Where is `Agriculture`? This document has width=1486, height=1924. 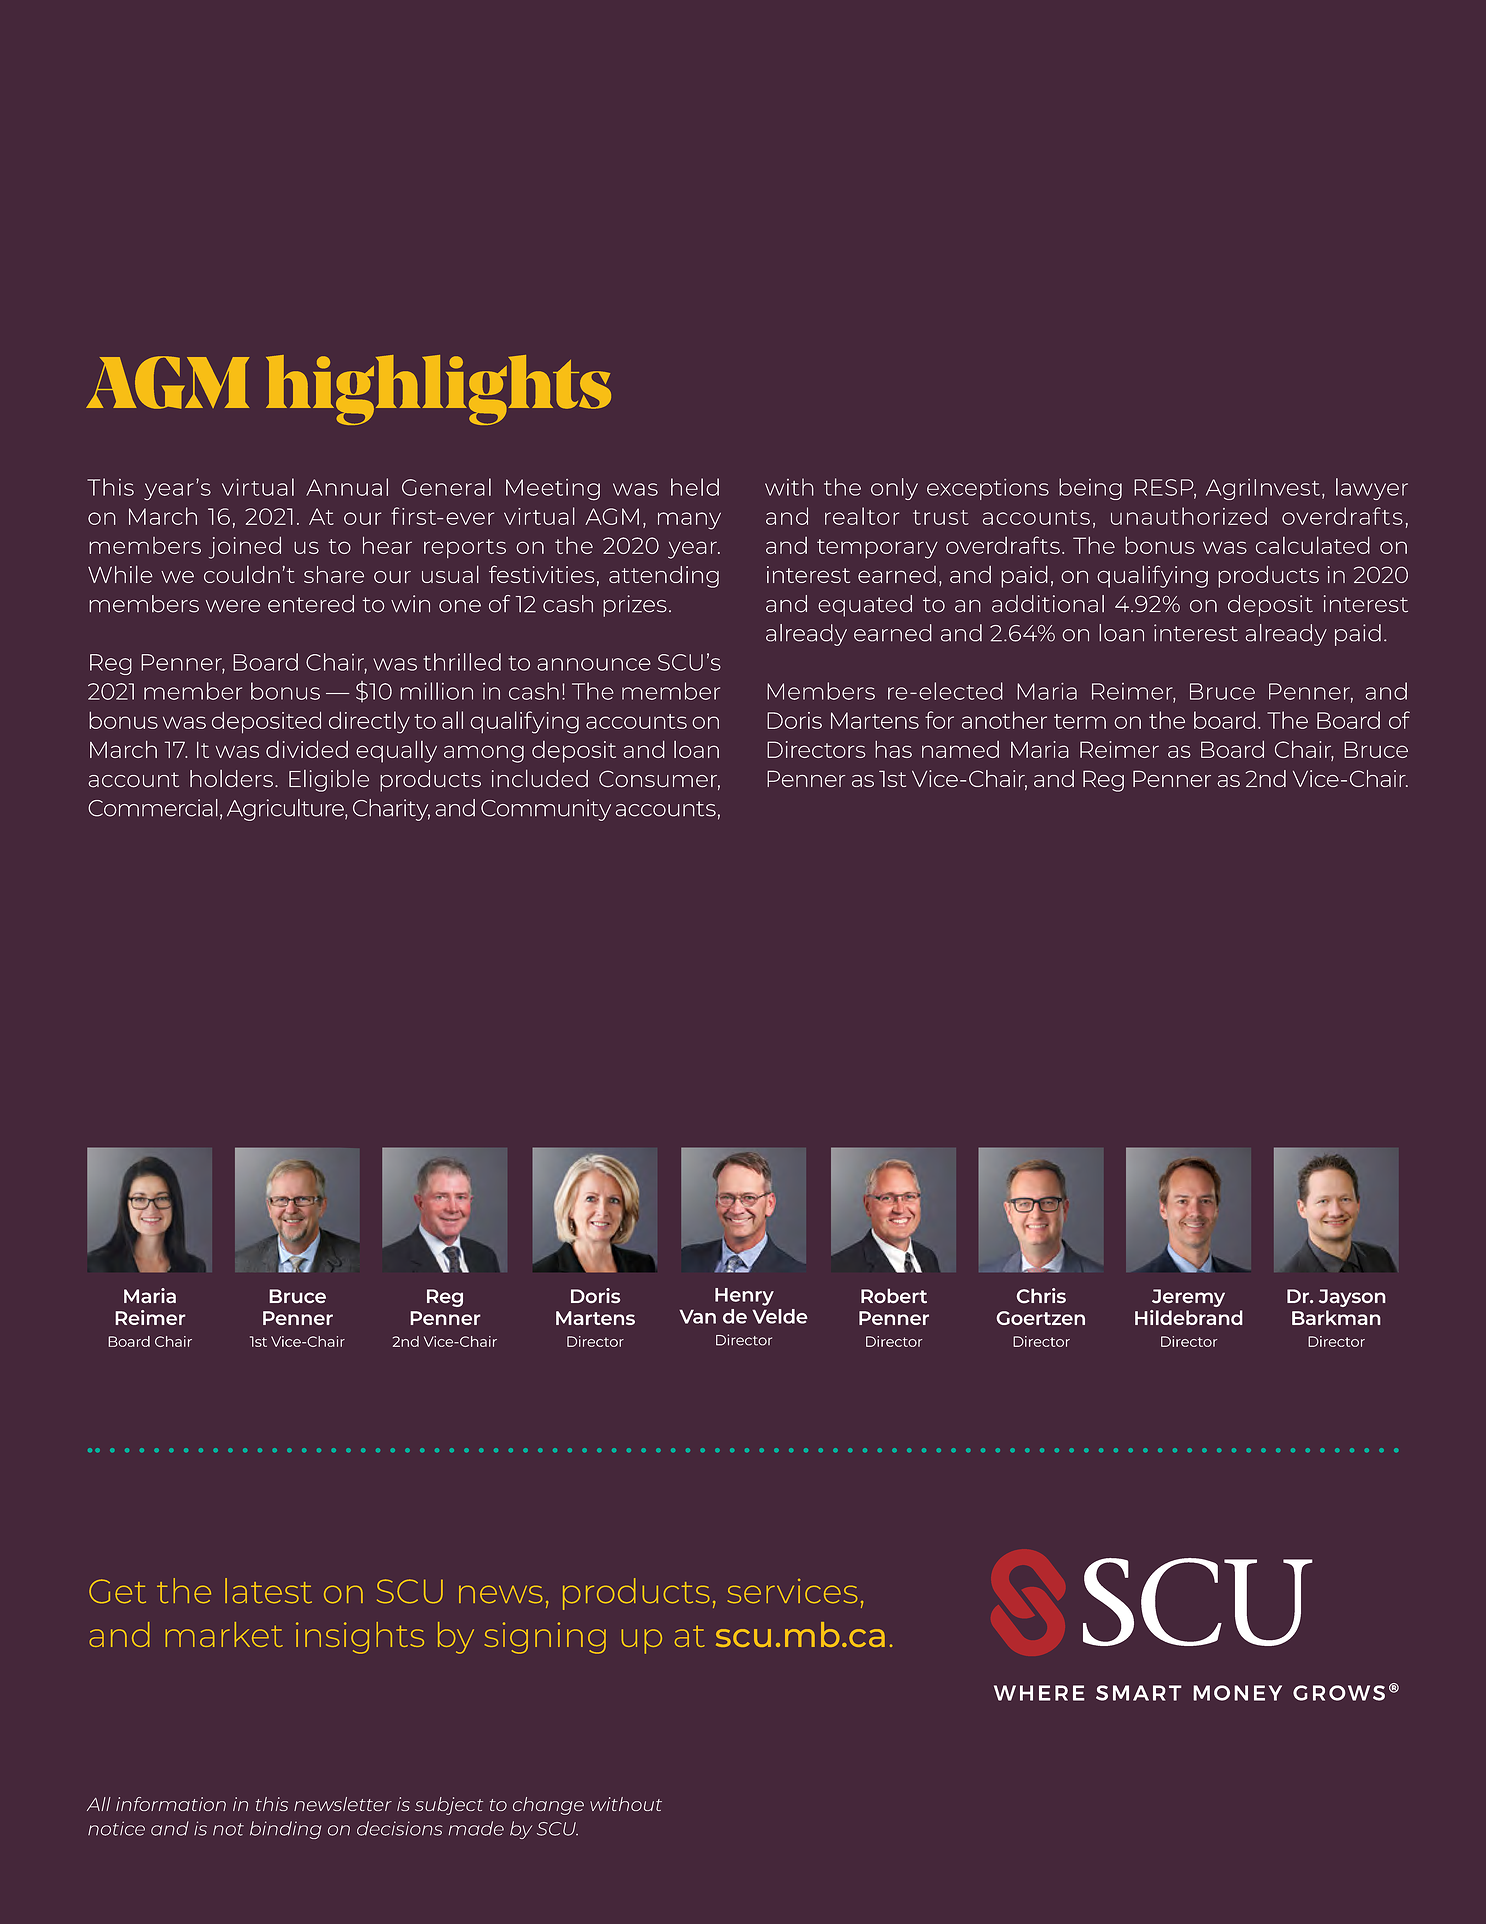
Agriculture is located at coordinates (286, 810).
